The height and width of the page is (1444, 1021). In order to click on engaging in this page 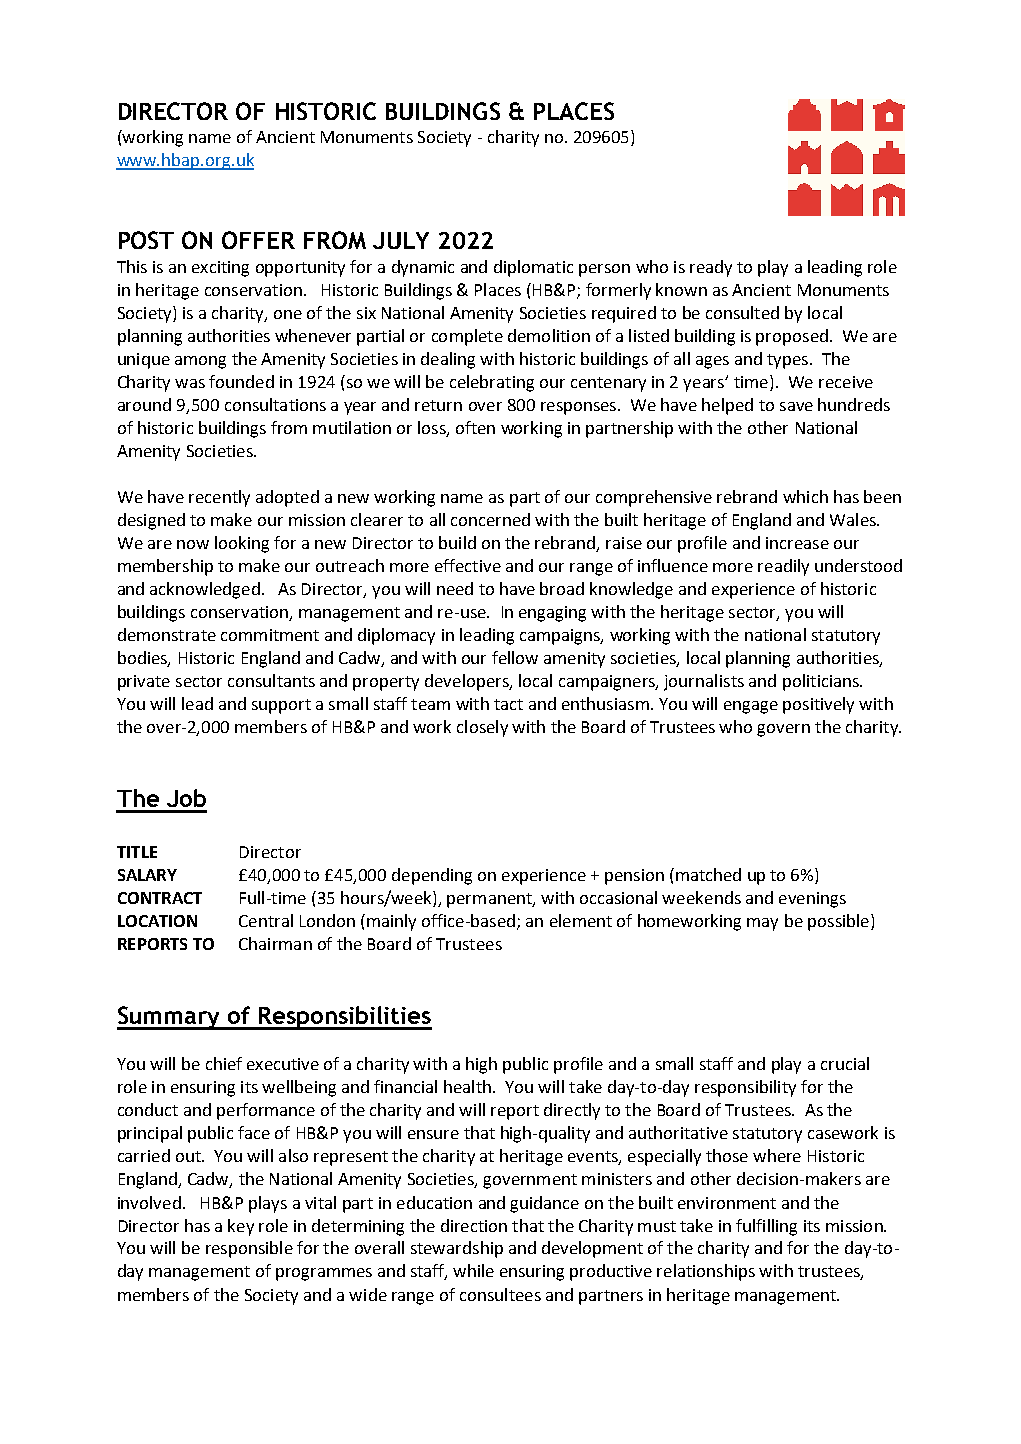, I will do `click(552, 614)`.
